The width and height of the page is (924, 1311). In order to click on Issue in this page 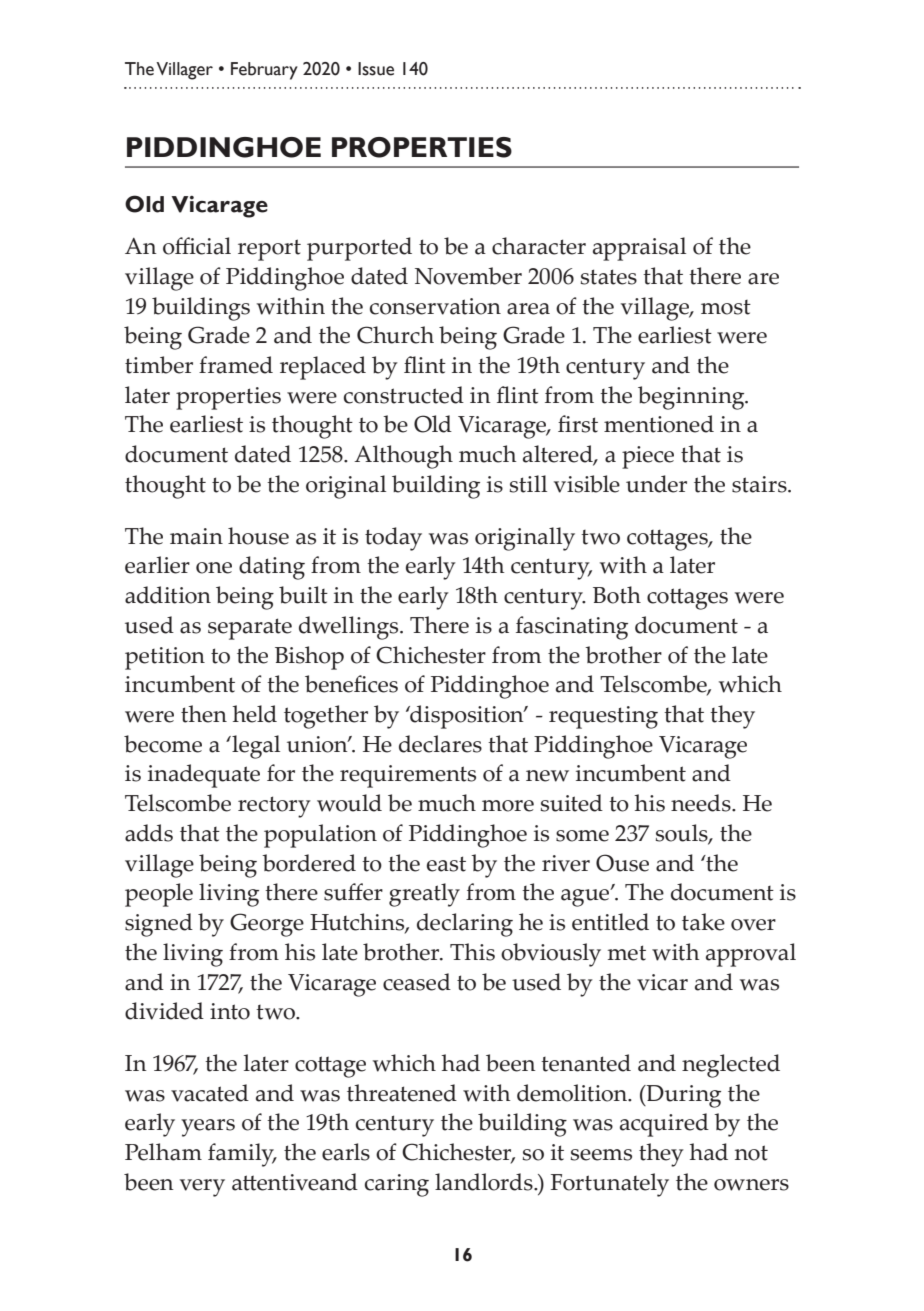, I will do `click(376, 69)`.
